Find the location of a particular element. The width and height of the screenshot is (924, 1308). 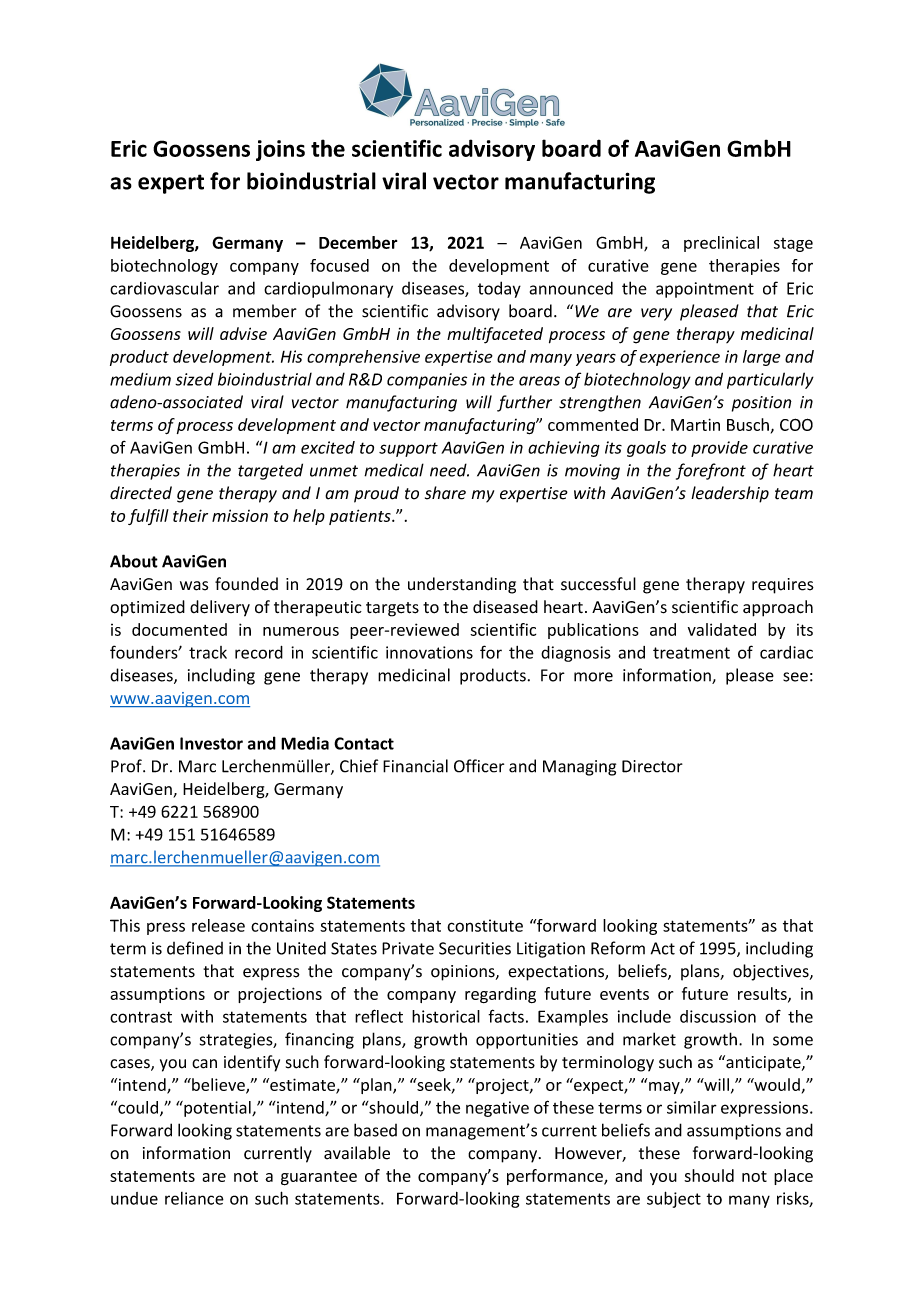

preclinical is located at coordinates (721, 244).
